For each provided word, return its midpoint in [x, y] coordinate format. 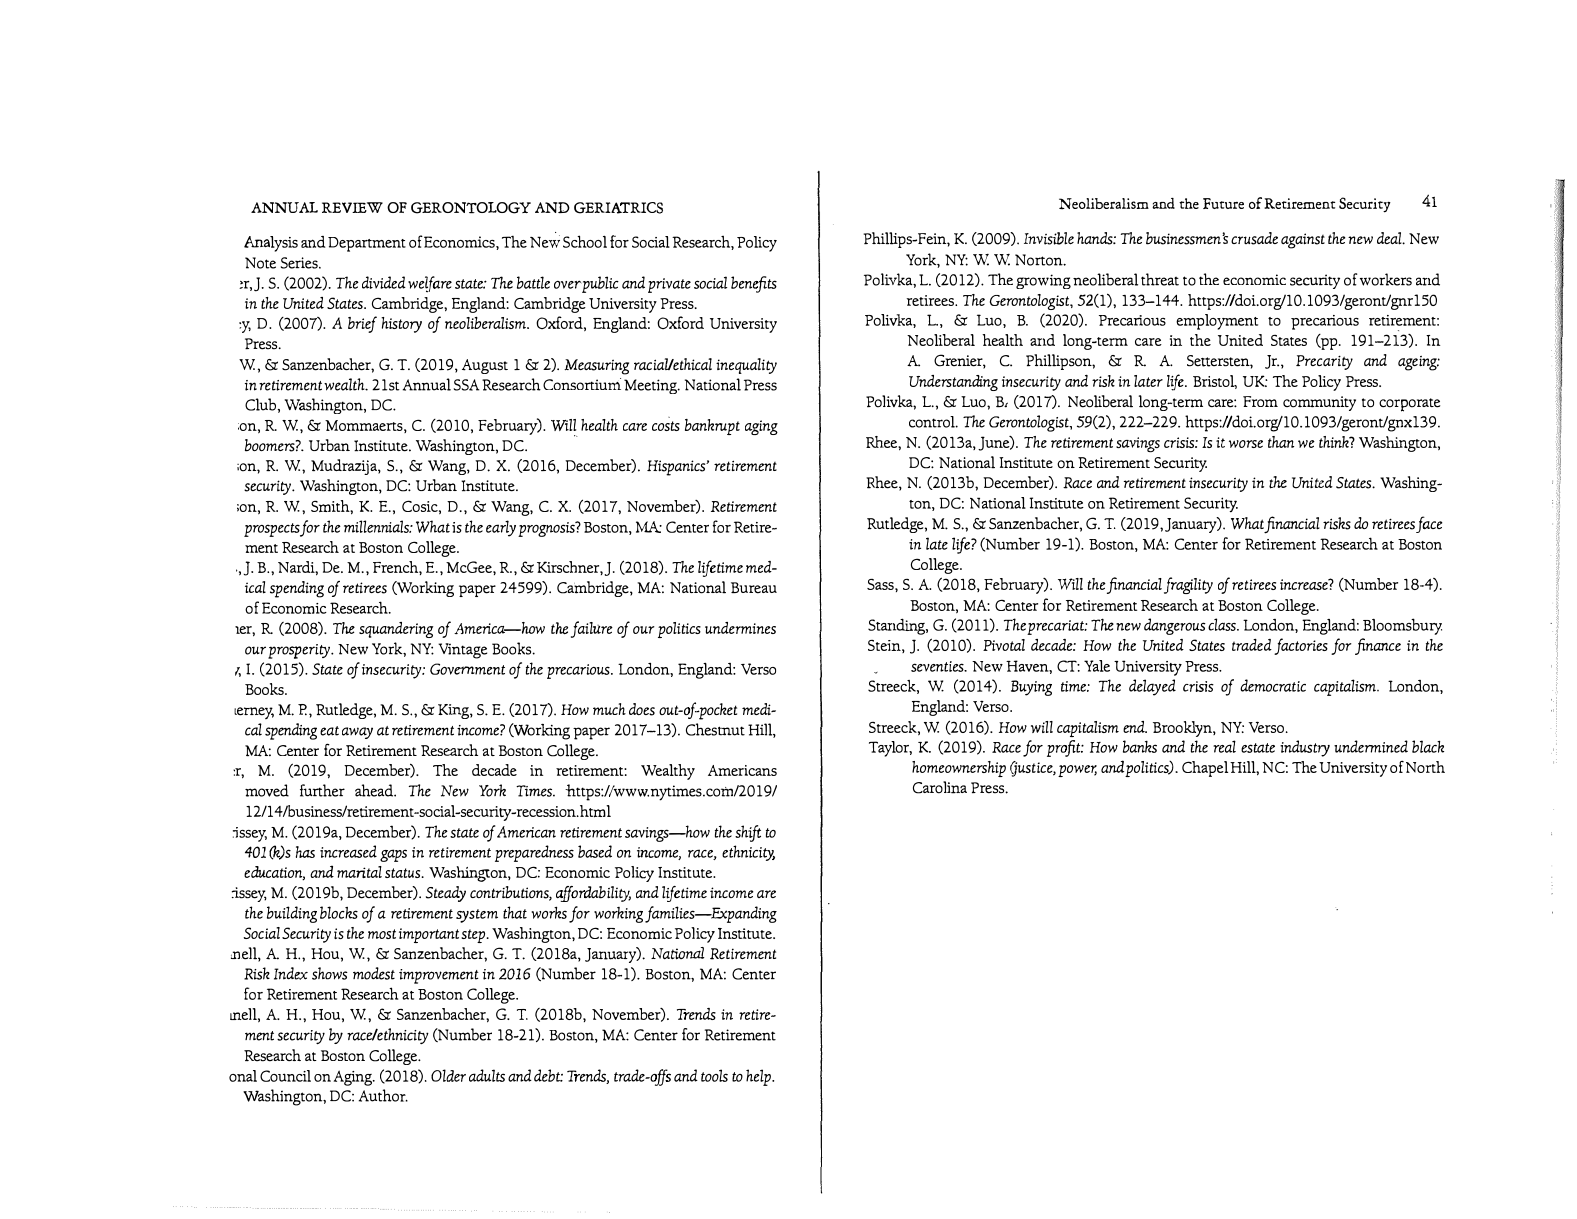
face [1429, 524]
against [1303, 241]
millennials [378, 526]
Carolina [940, 787]
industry [1305, 748]
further [322, 790]
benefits [754, 284]
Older [448, 1075]
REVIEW [352, 207]
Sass [881, 584]
